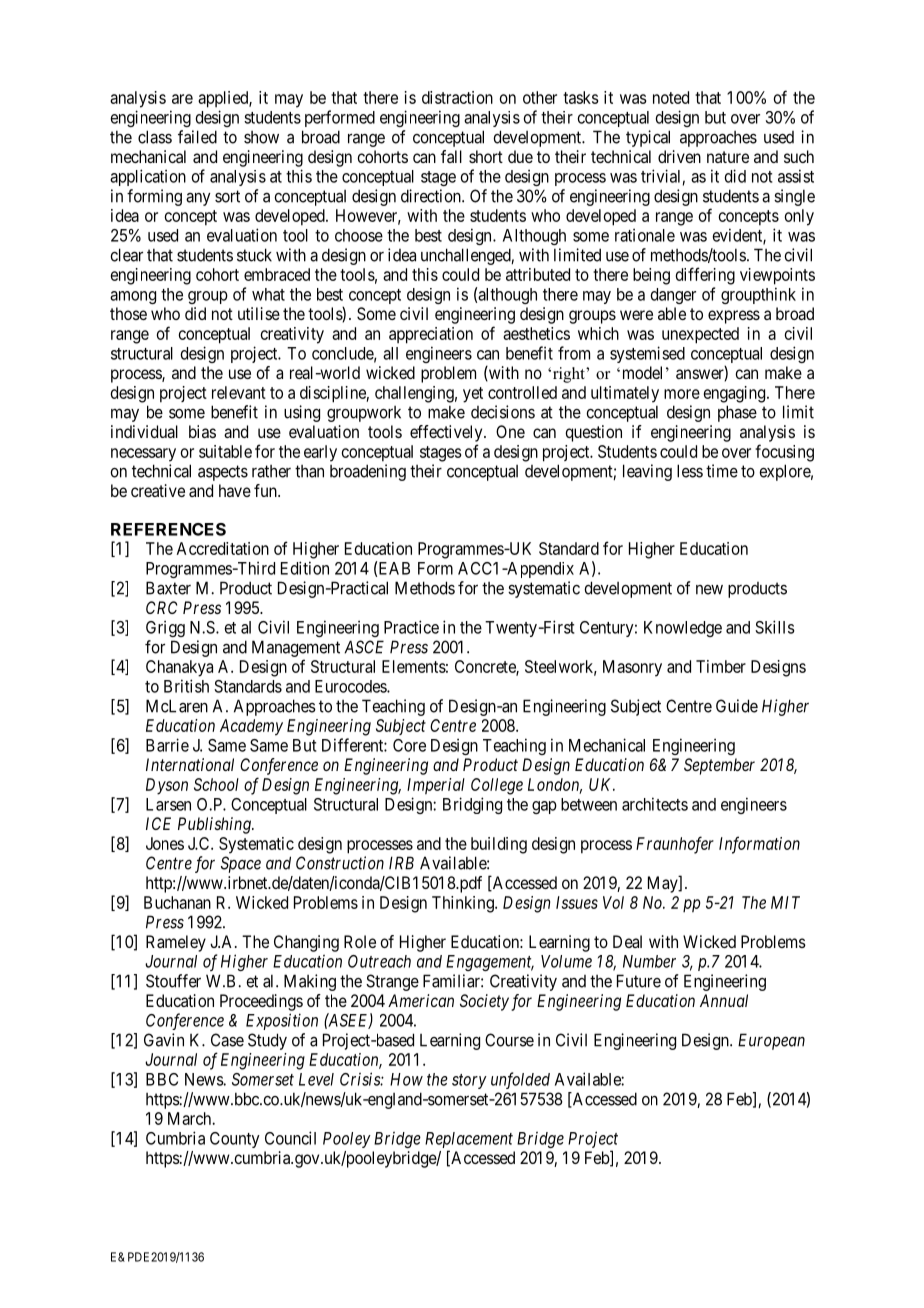 The width and height of the document is (924, 1308). I want to click on relevant, so click(239, 392).
